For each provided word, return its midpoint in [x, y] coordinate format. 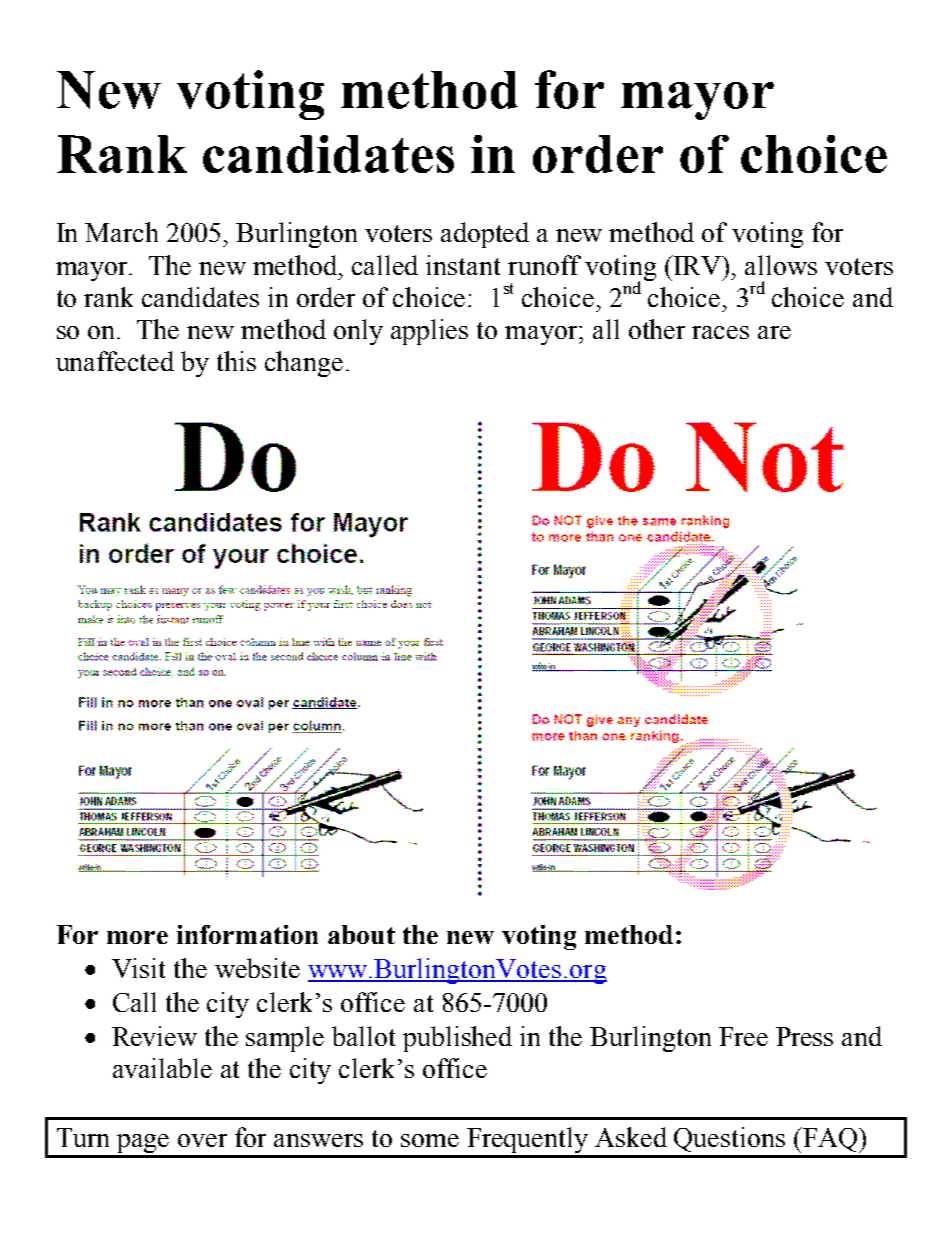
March [121, 232]
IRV [698, 265]
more [137, 937]
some [430, 1140]
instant [463, 265]
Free [743, 1036]
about [361, 934]
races [720, 332]
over [202, 1140]
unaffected [115, 361]
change [304, 364]
